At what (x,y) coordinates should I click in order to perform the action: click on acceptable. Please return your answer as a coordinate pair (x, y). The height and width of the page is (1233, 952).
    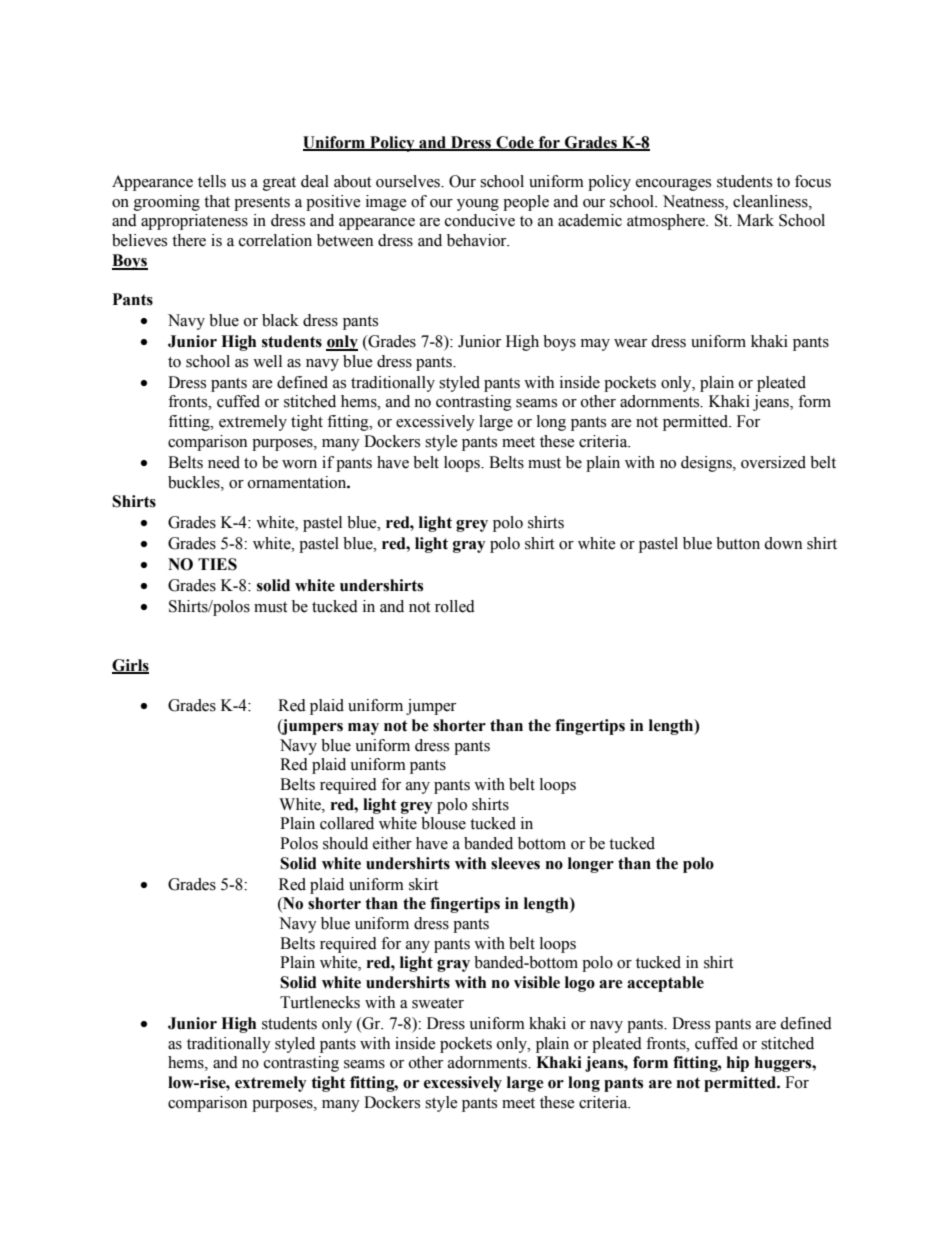
    Looking at the image, I should click on (665, 984).
